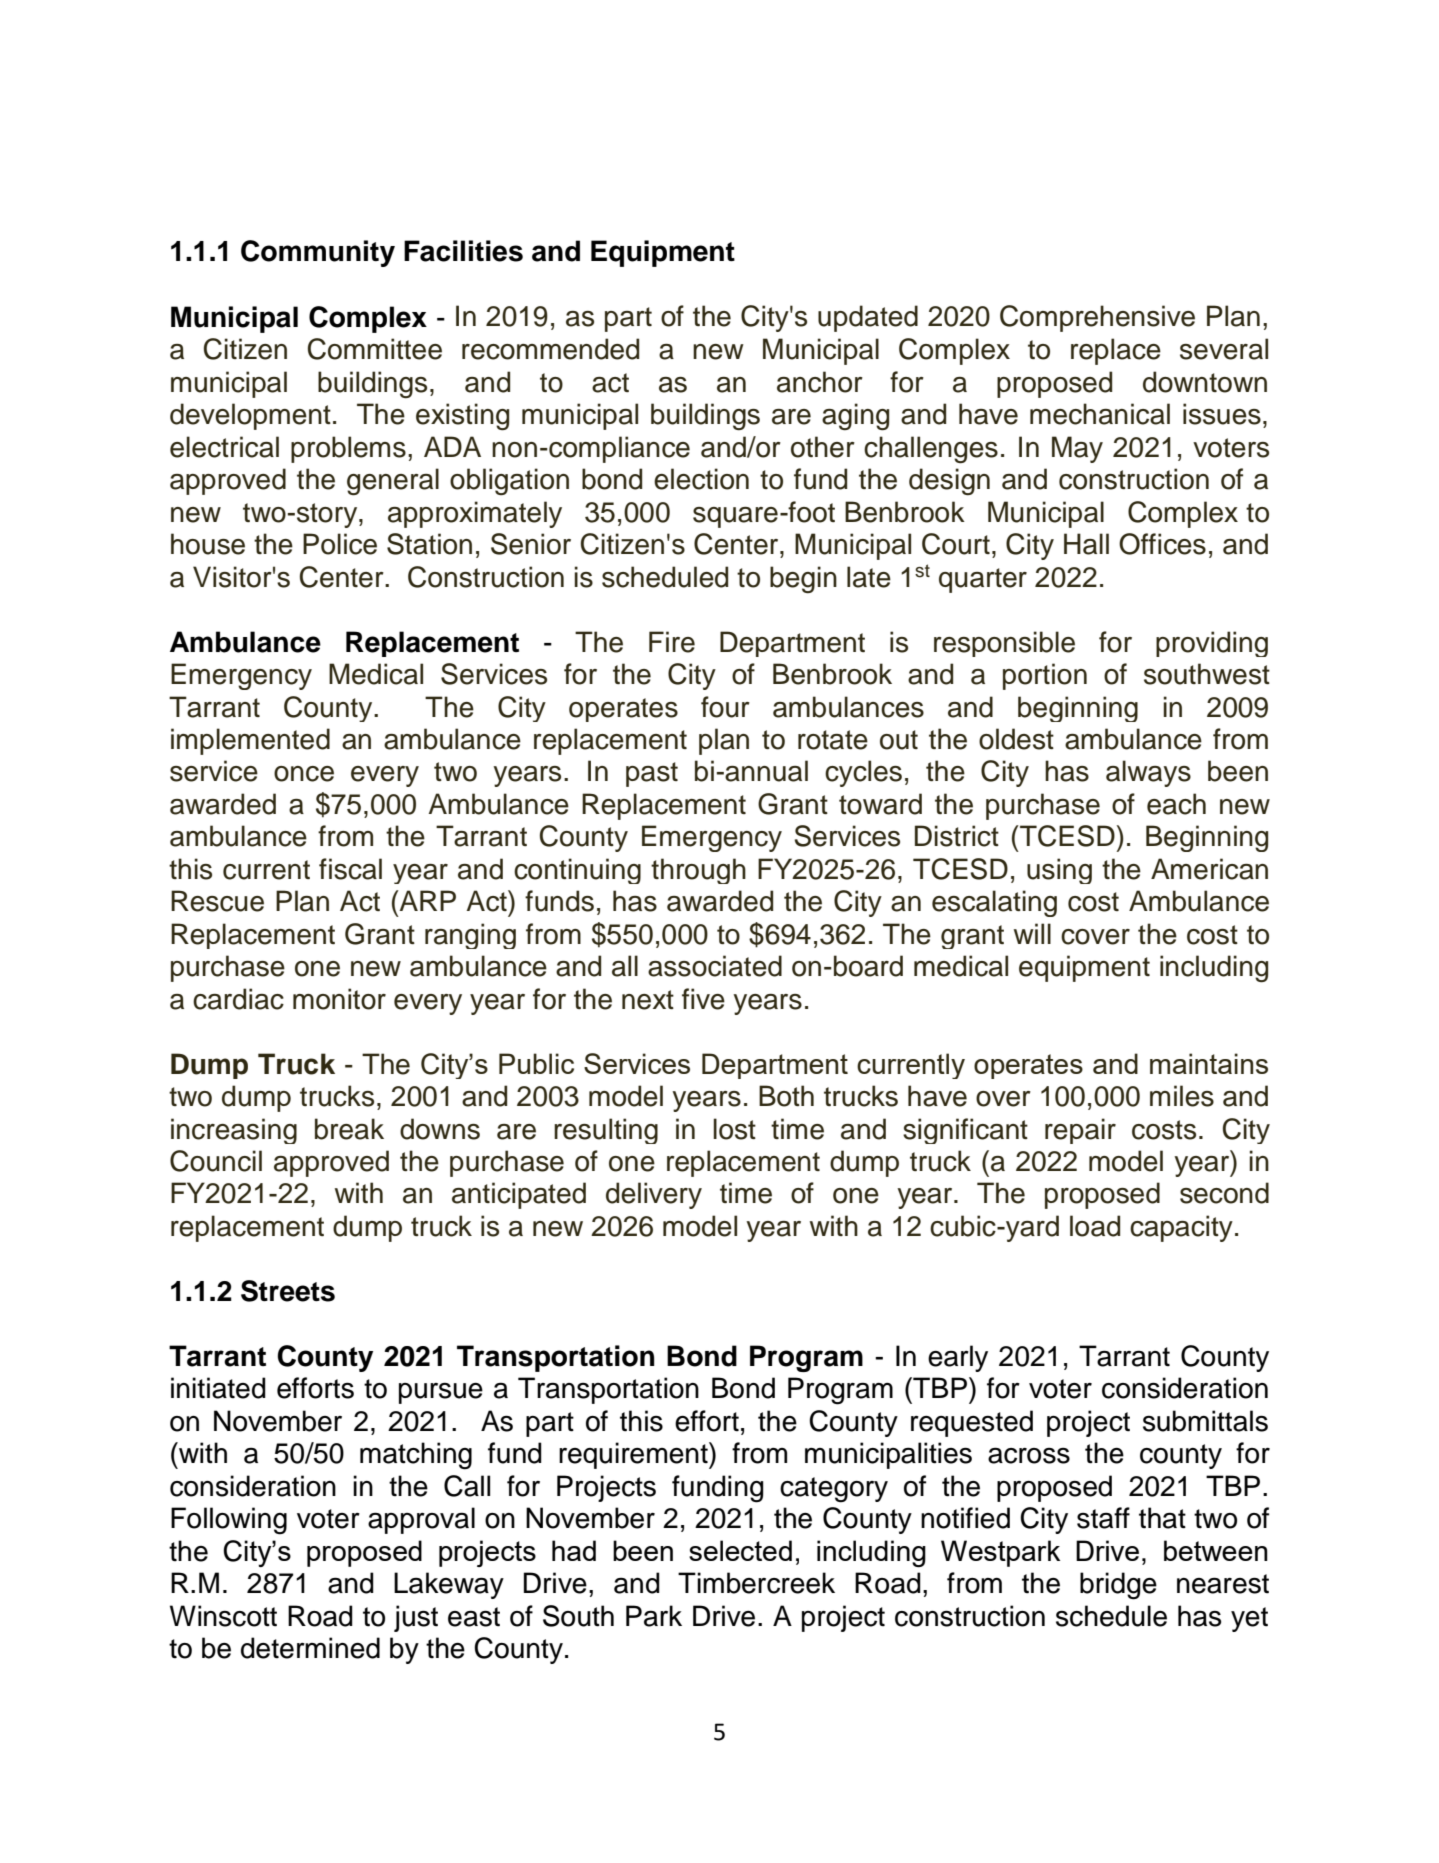 The height and width of the screenshot is (1863, 1439). Describe the element at coordinates (340, 544) in the screenshot. I see `Police` at that location.
